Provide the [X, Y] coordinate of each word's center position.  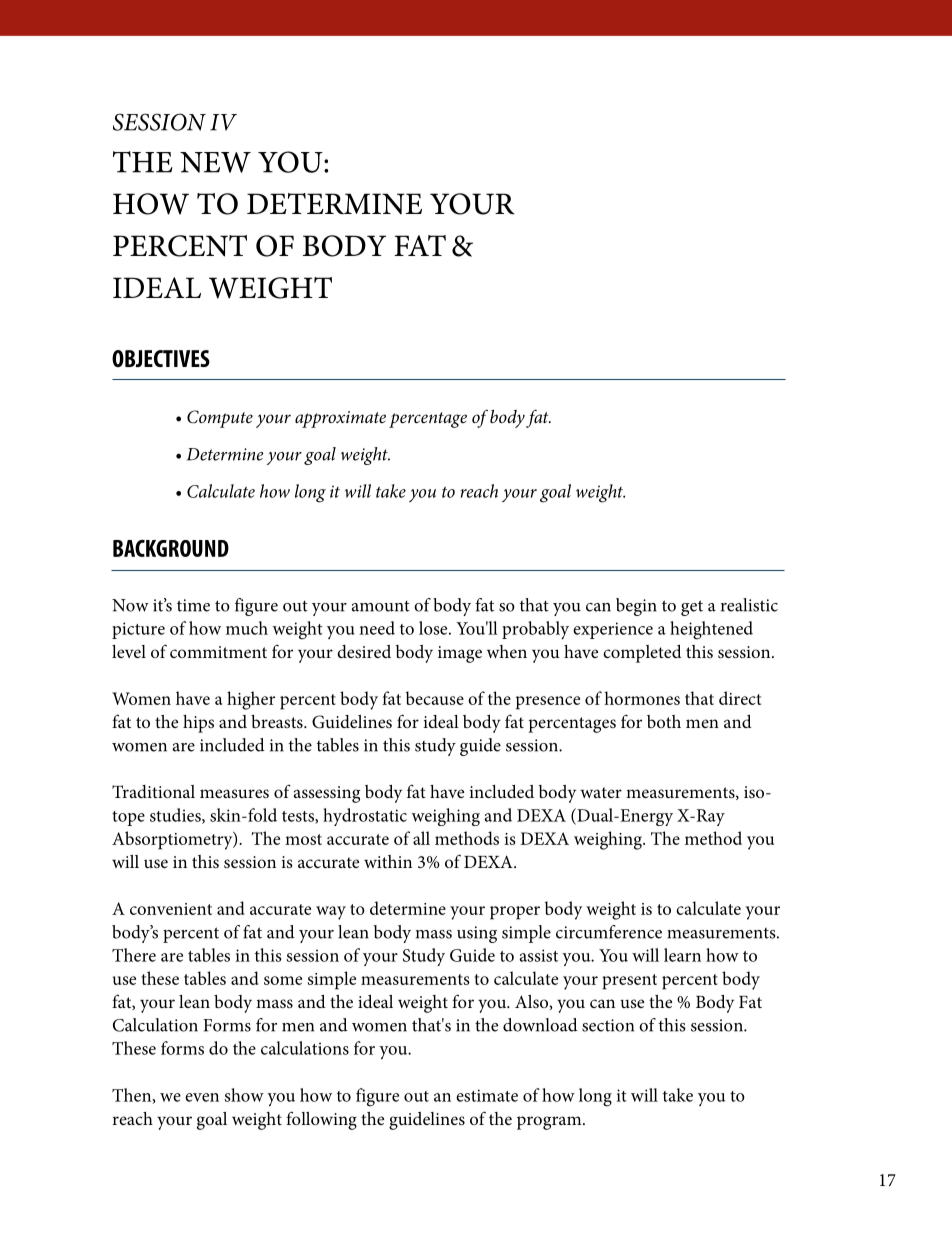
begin [636, 607]
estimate [487, 1095]
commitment [218, 652]
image [460, 654]
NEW [215, 162]
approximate [340, 419]
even [202, 1097]
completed [642, 654]
